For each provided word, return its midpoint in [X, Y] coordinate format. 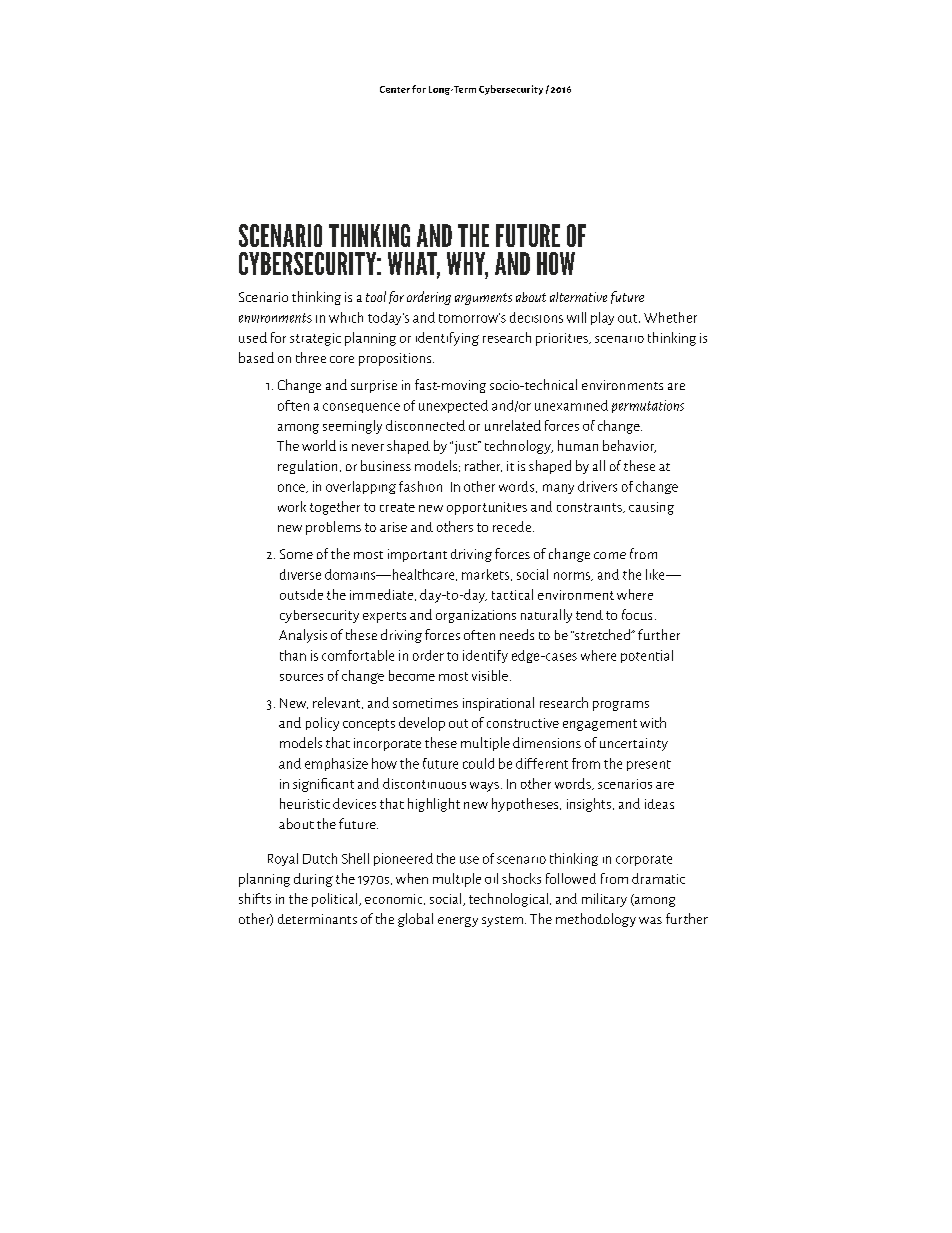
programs [621, 706]
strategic [315, 339]
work [292, 506]
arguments [483, 299]
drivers [597, 486]
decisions [536, 317]
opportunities [487, 508]
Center [395, 89]
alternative [578, 297]
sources [301, 677]
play [602, 318]
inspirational [498, 704]
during [313, 880]
